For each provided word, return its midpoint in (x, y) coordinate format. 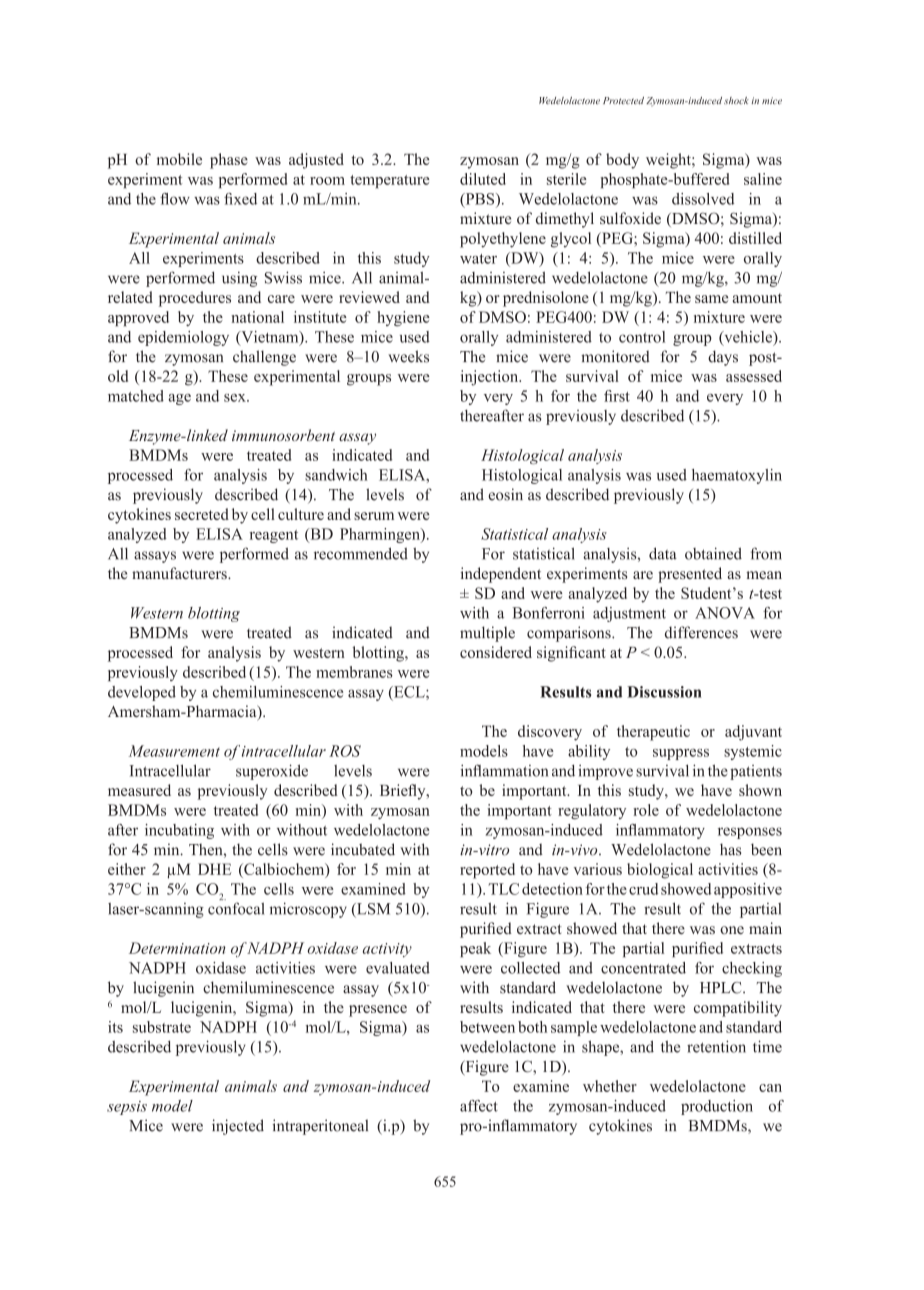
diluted (483, 179)
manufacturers (180, 573)
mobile (179, 159)
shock (736, 100)
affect (479, 1106)
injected (238, 1127)
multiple (487, 634)
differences (701, 632)
